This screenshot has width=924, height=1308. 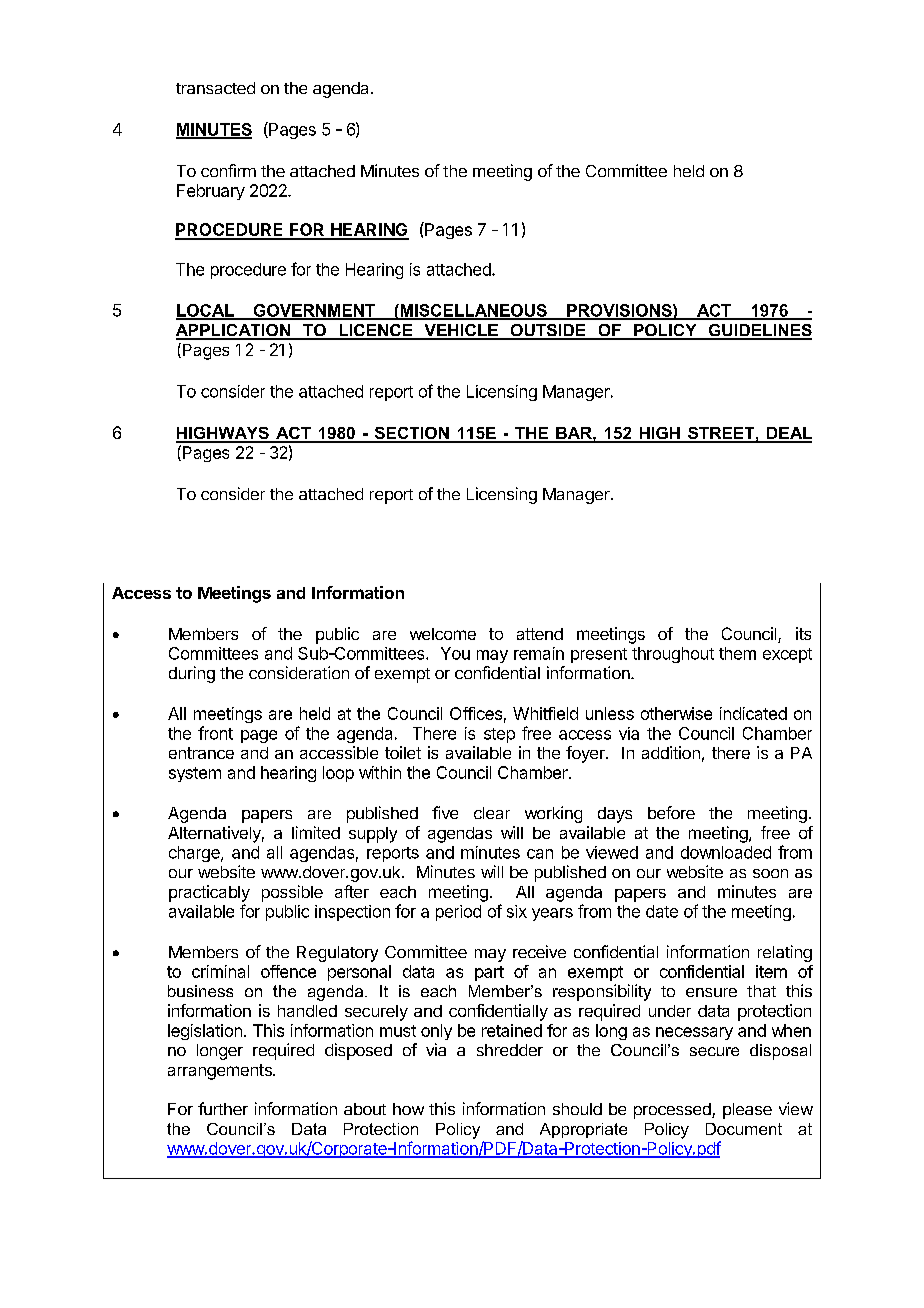 I want to click on attend, so click(x=540, y=634).
